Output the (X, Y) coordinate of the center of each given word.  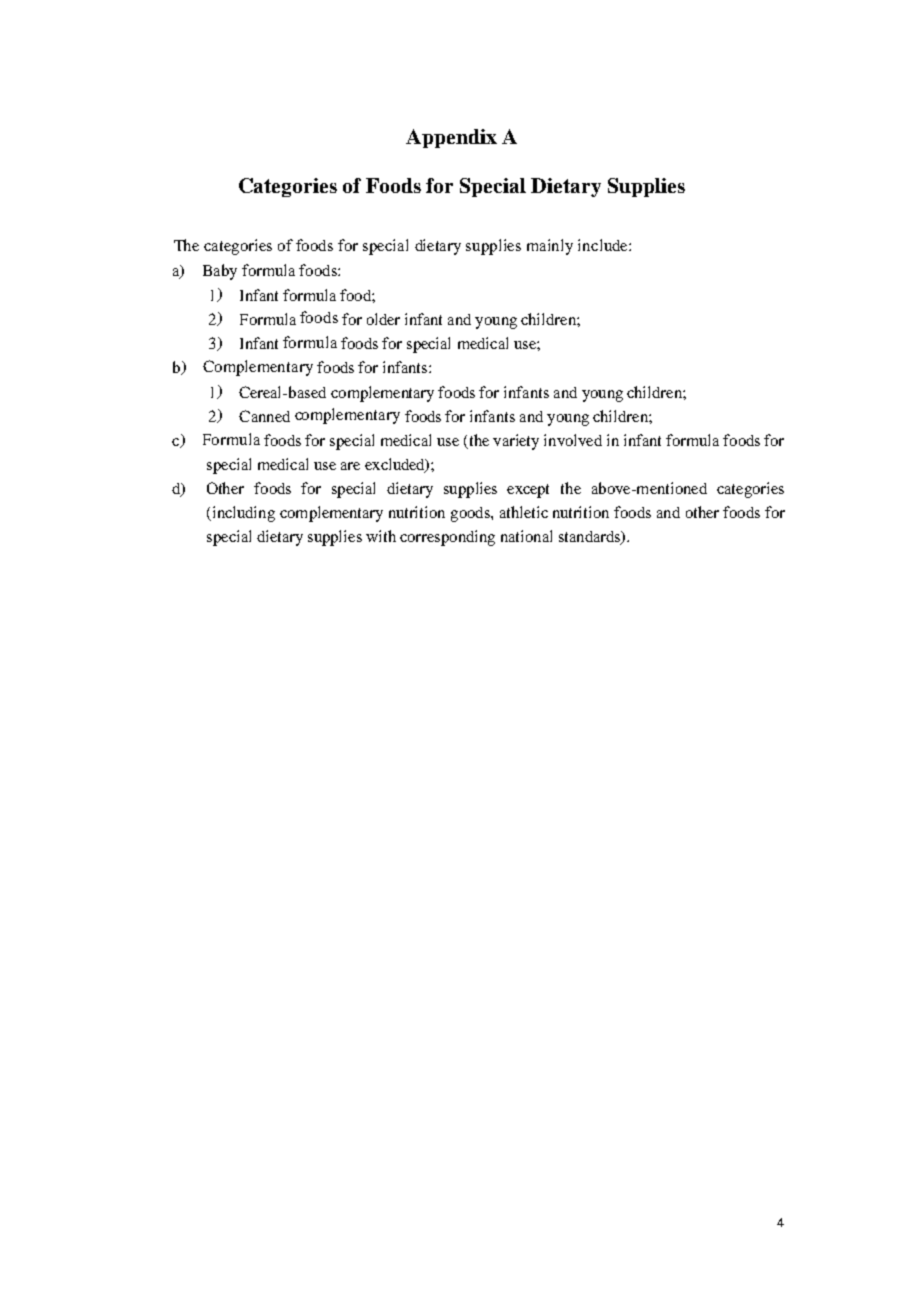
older (383, 319)
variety (516, 442)
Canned (264, 416)
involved (573, 440)
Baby (220, 272)
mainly (550, 247)
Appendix (451, 138)
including (242, 514)
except (528, 491)
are (350, 466)
